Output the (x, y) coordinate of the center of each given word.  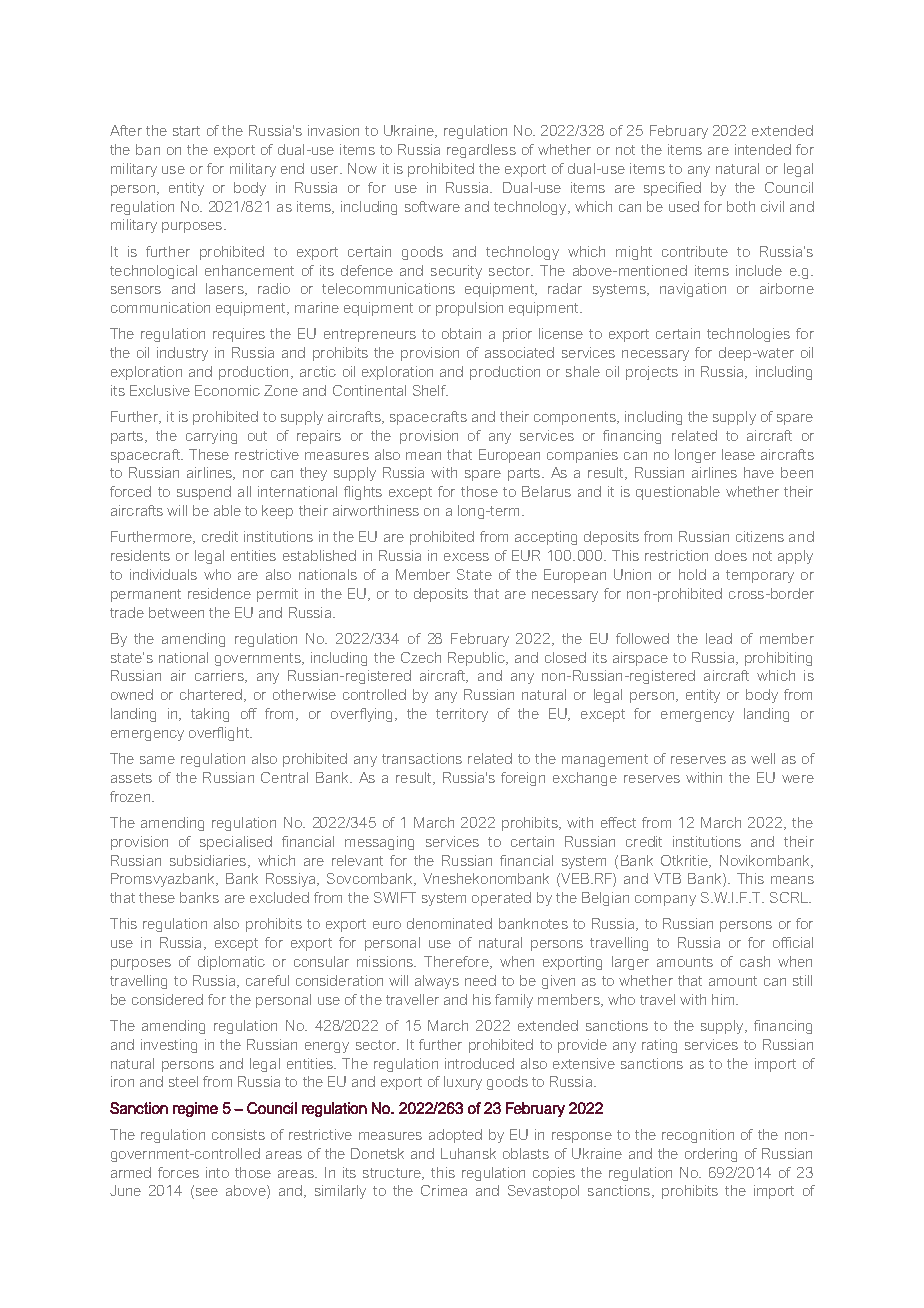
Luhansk (468, 1153)
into (217, 1172)
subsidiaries (209, 861)
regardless (481, 151)
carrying (211, 437)
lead (719, 638)
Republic (477, 659)
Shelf (430, 390)
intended (763, 149)
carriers (220, 676)
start (186, 131)
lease (738, 454)
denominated (449, 923)
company (665, 900)
